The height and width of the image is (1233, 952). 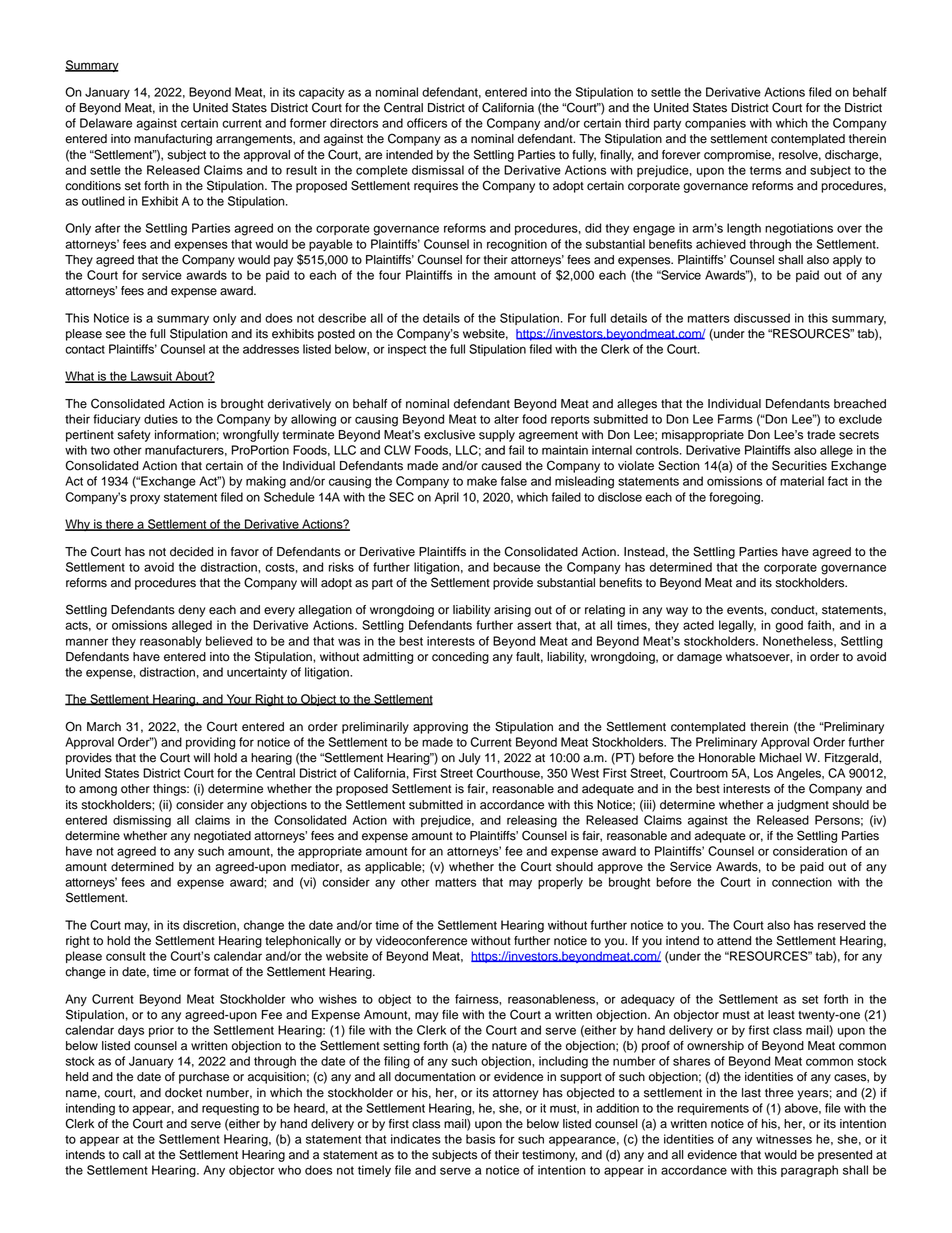 What do you see at coordinates (106, 123) in the image?
I see `Delaware` at bounding box center [106, 123].
